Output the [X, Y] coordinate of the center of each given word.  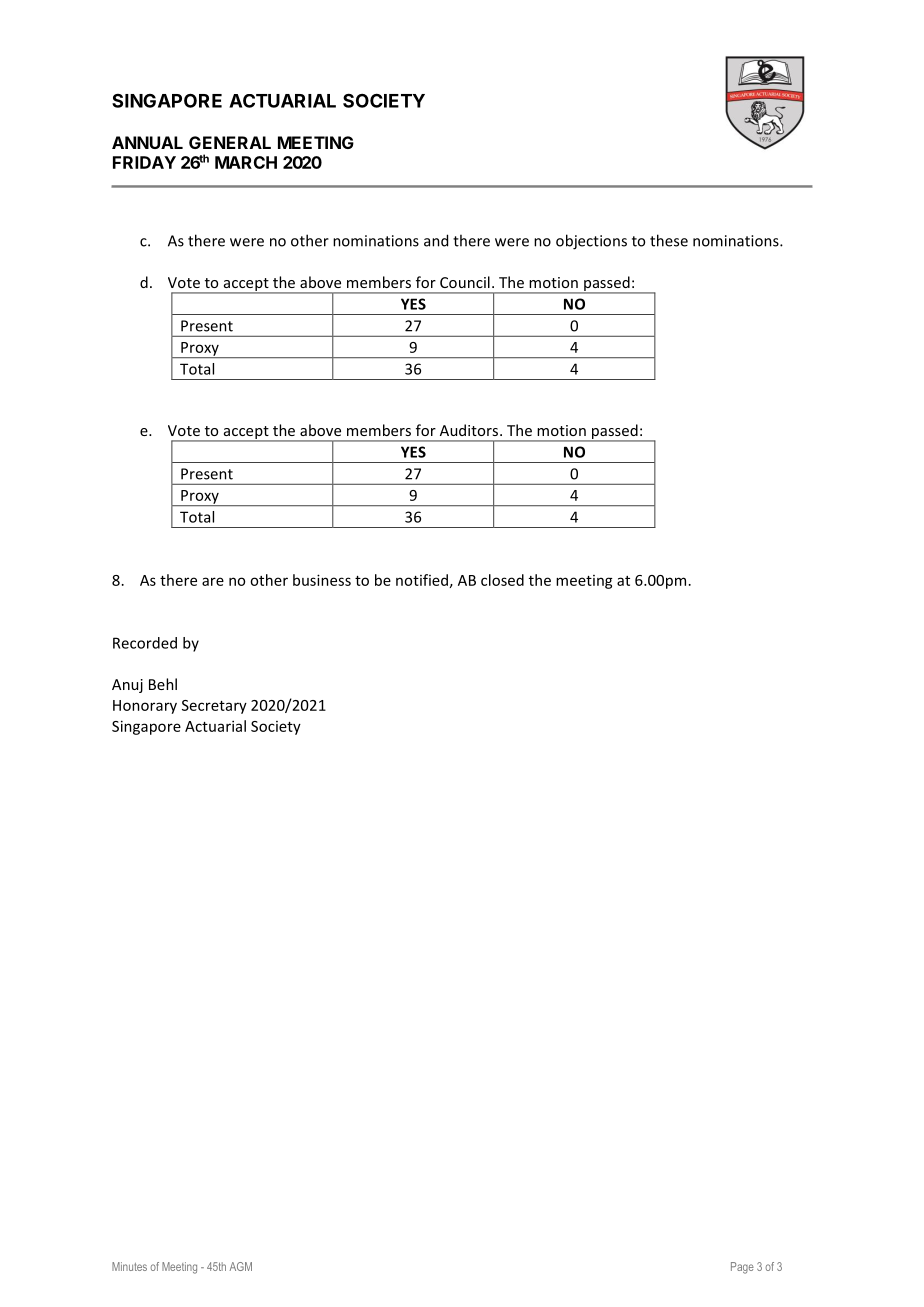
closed [502, 580]
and [436, 240]
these [669, 240]
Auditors [470, 430]
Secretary [214, 707]
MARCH [246, 162]
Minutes [129, 1266]
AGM [241, 1266]
